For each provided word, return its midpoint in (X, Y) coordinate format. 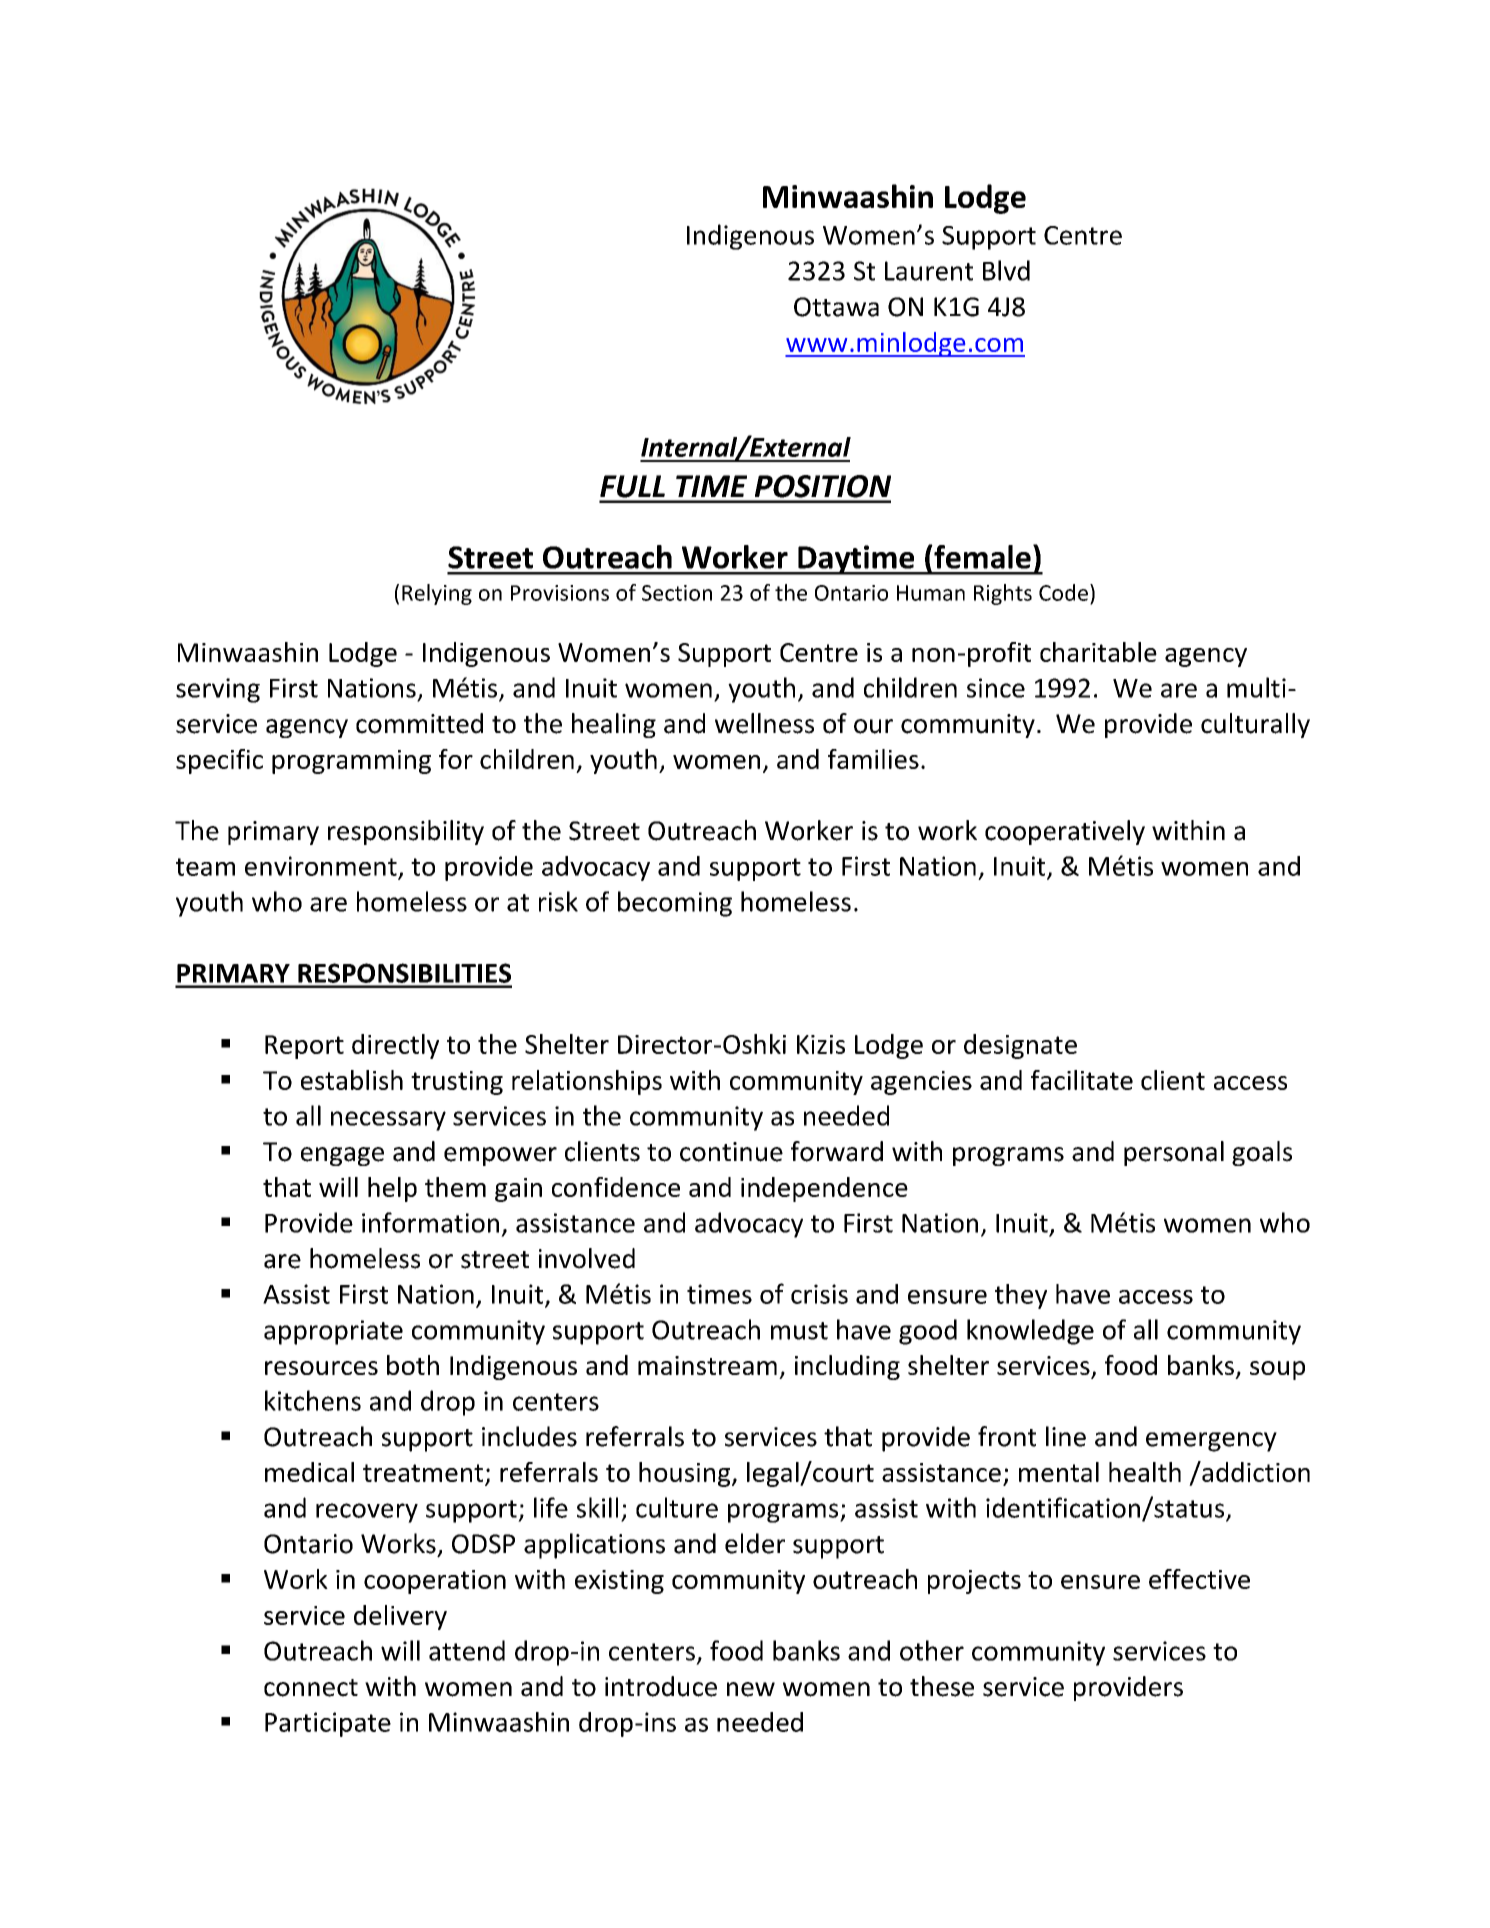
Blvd (1006, 270)
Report (304, 1047)
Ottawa (836, 307)
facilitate (1082, 1080)
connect (311, 1688)
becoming (675, 904)
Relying (437, 594)
